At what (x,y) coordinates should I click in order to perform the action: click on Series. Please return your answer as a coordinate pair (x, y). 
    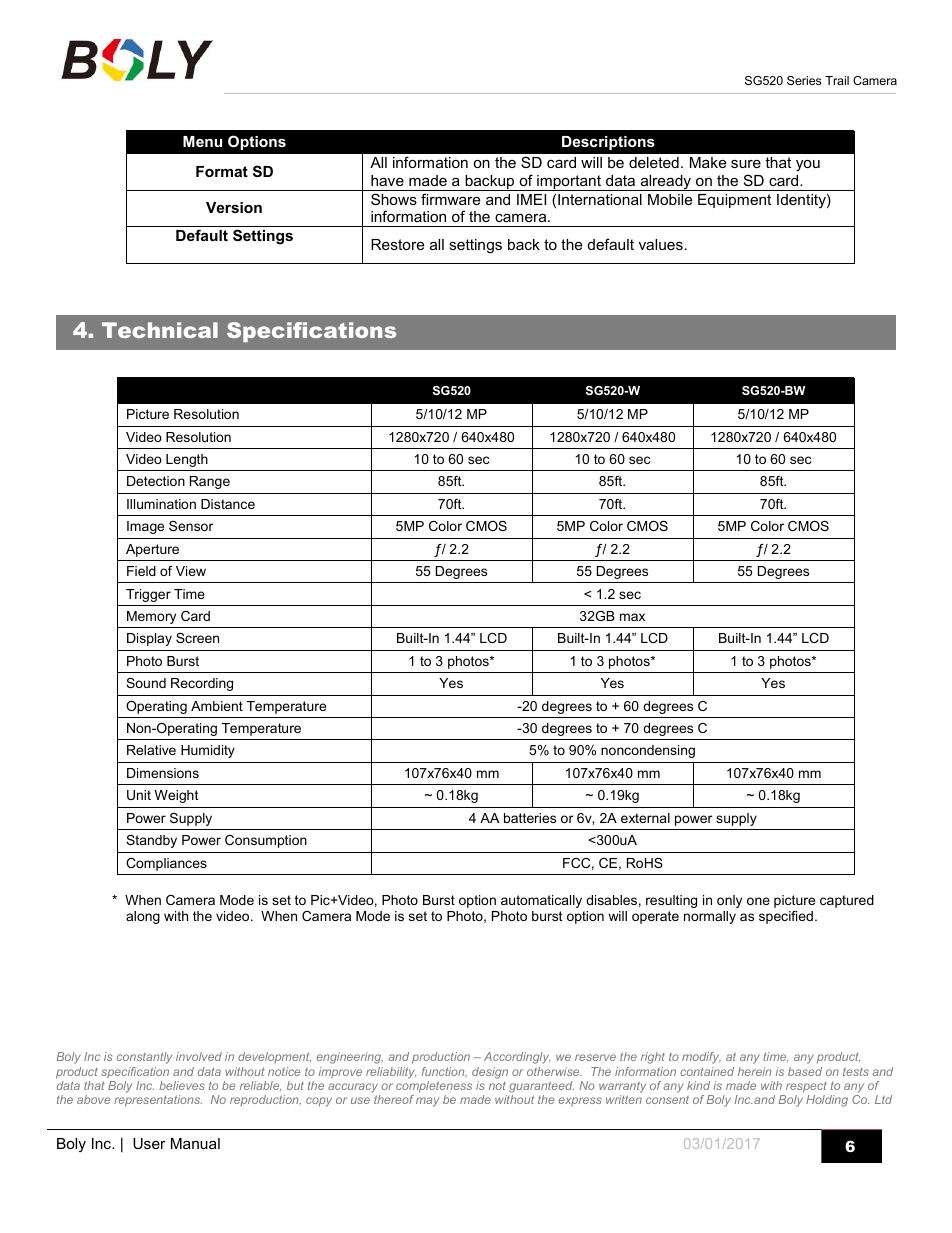
    Looking at the image, I should click on (804, 80).
